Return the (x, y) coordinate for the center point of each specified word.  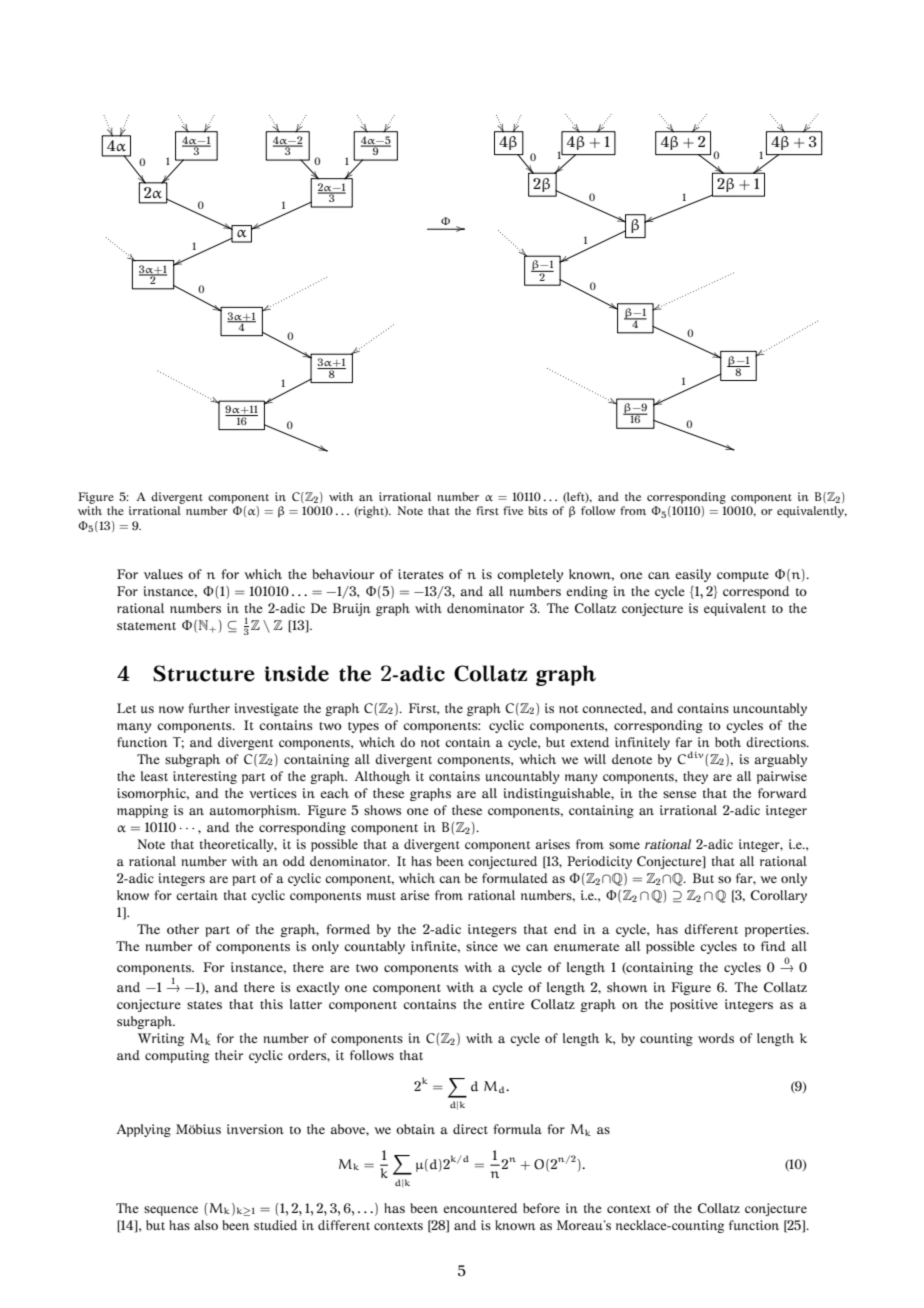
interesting (205, 777)
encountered (480, 1208)
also (206, 1225)
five (513, 510)
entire (506, 1004)
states (204, 1005)
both (728, 742)
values (163, 574)
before (541, 1208)
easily (693, 575)
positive (694, 1005)
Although (382, 777)
